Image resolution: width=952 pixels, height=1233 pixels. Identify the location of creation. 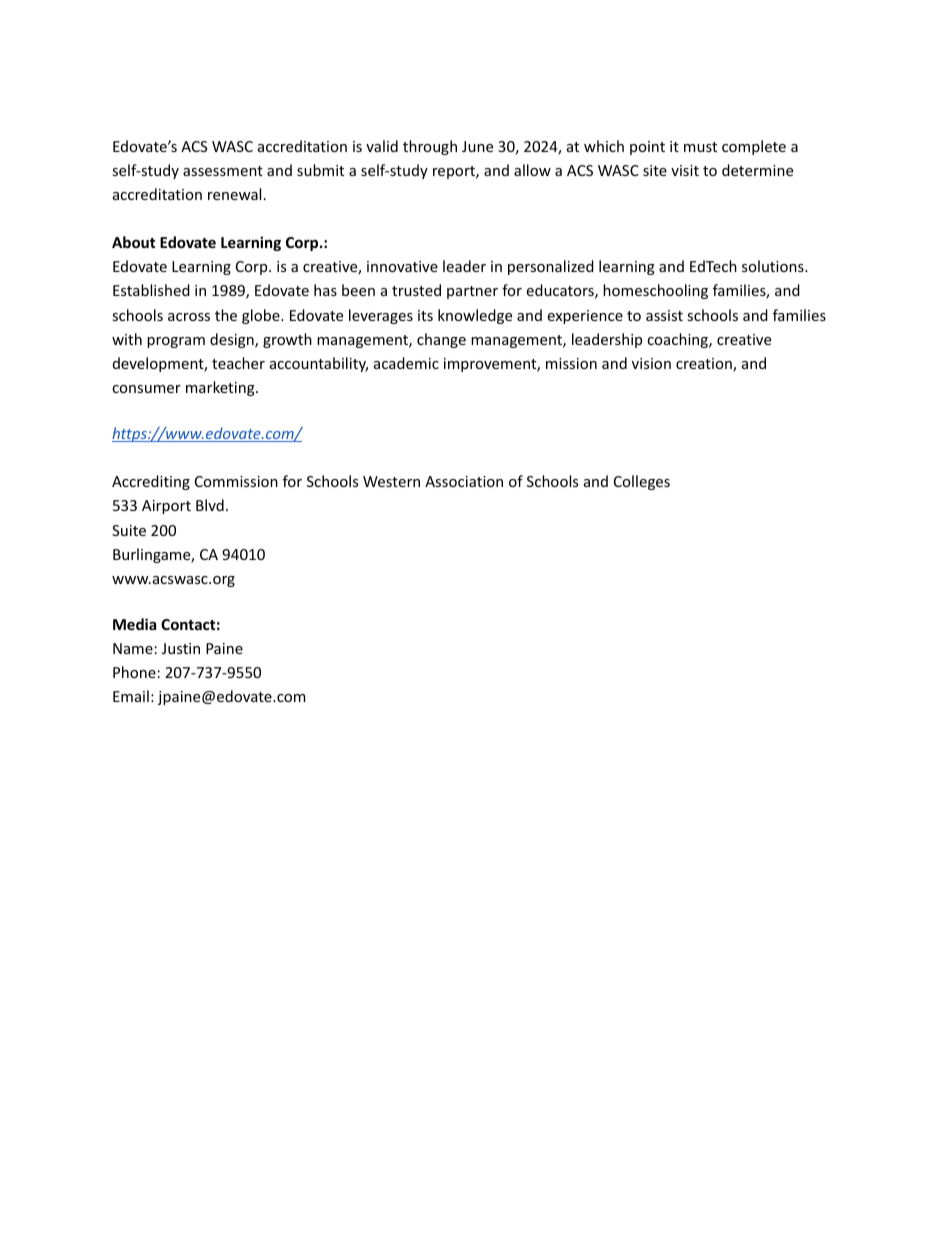
(705, 365).
